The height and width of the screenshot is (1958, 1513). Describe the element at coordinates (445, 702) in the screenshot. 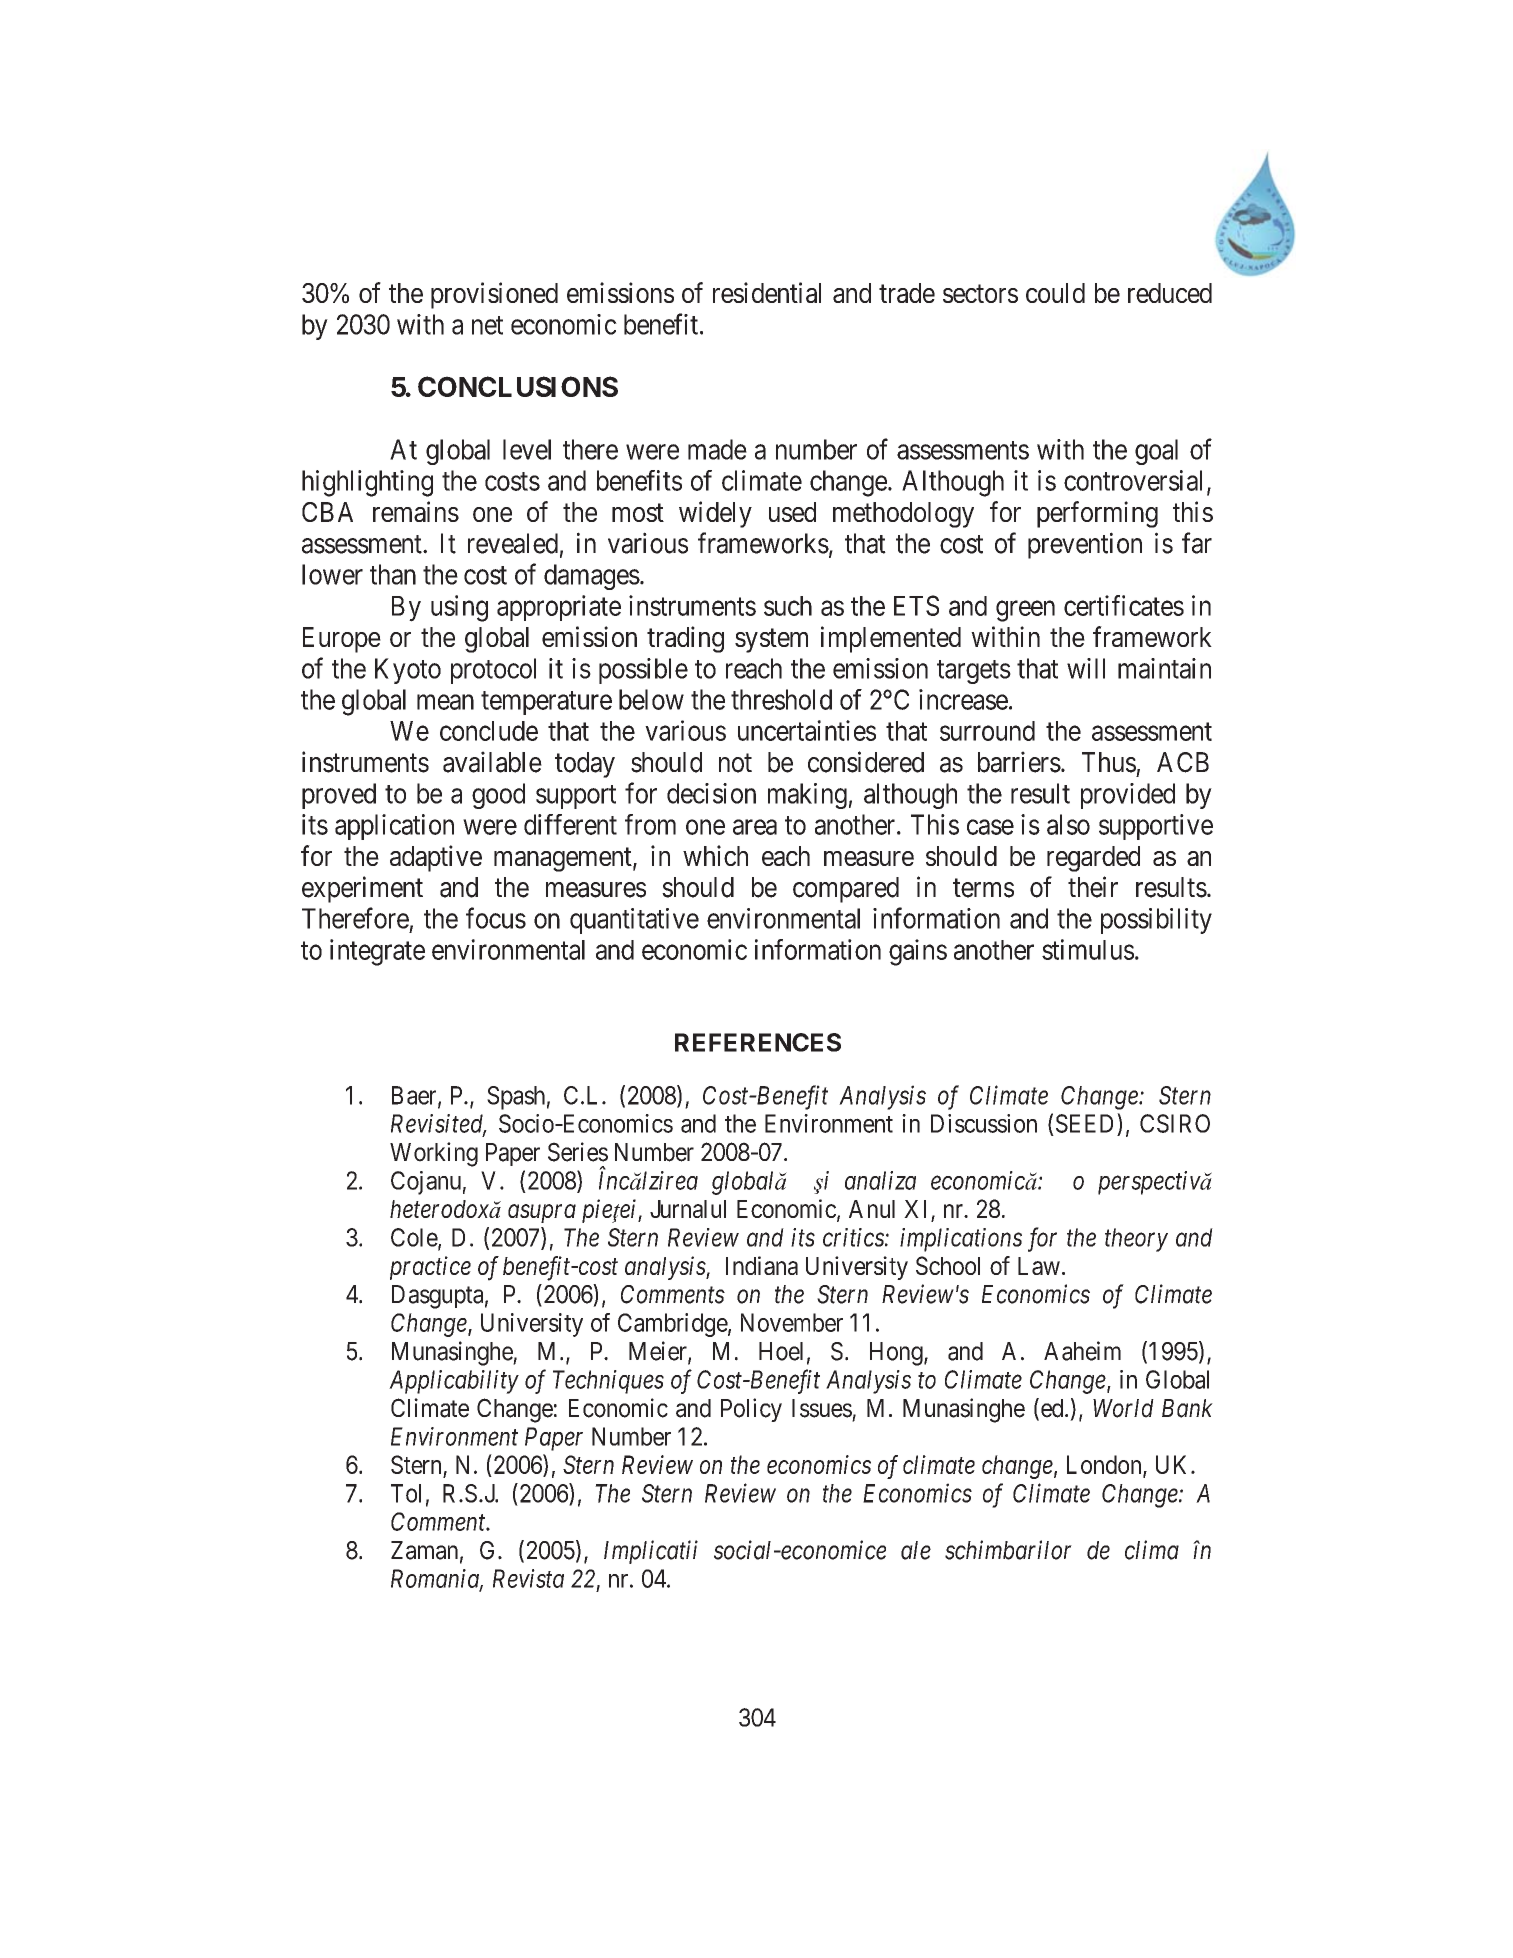

I see `mean` at that location.
